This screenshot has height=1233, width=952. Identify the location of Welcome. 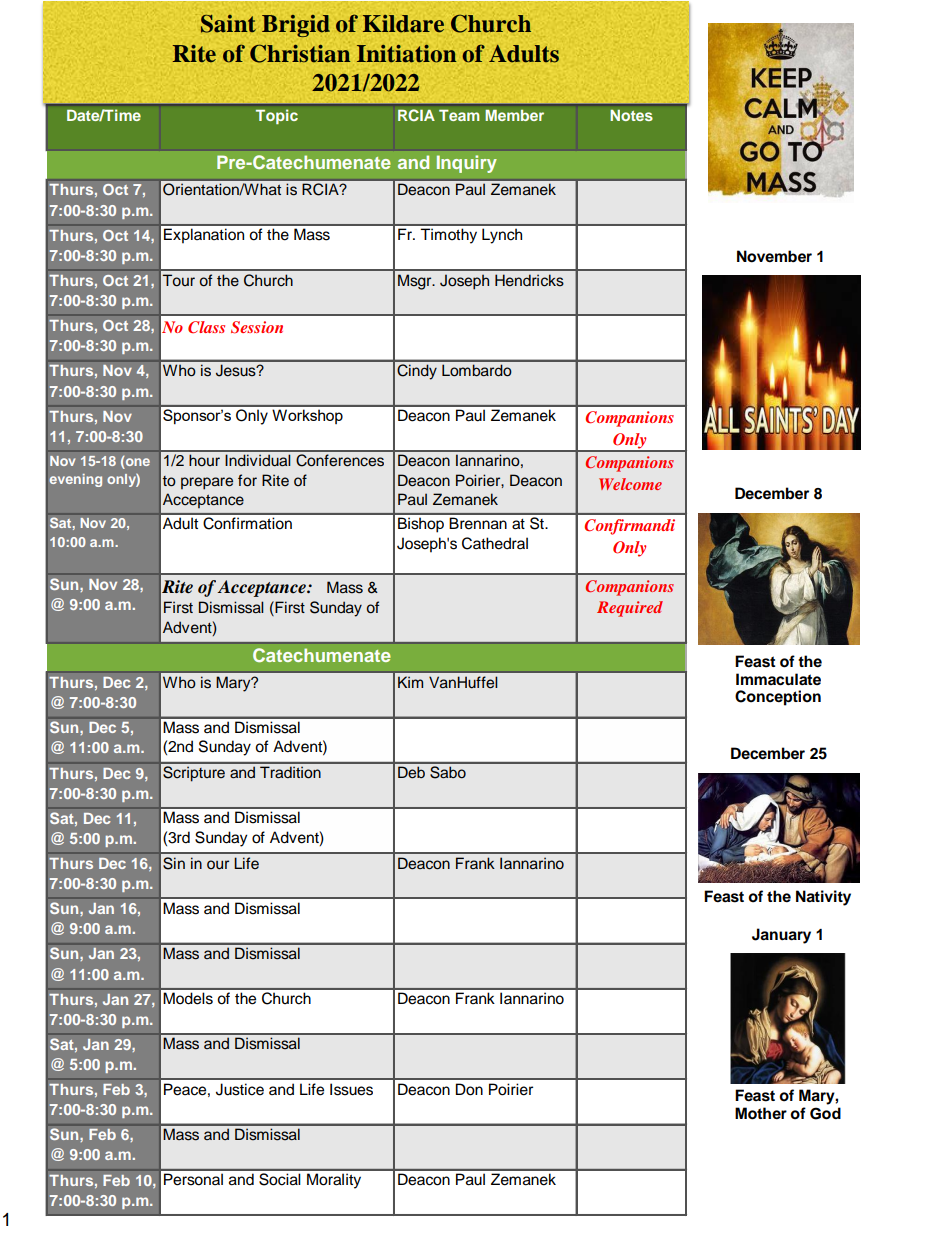
(630, 484).
